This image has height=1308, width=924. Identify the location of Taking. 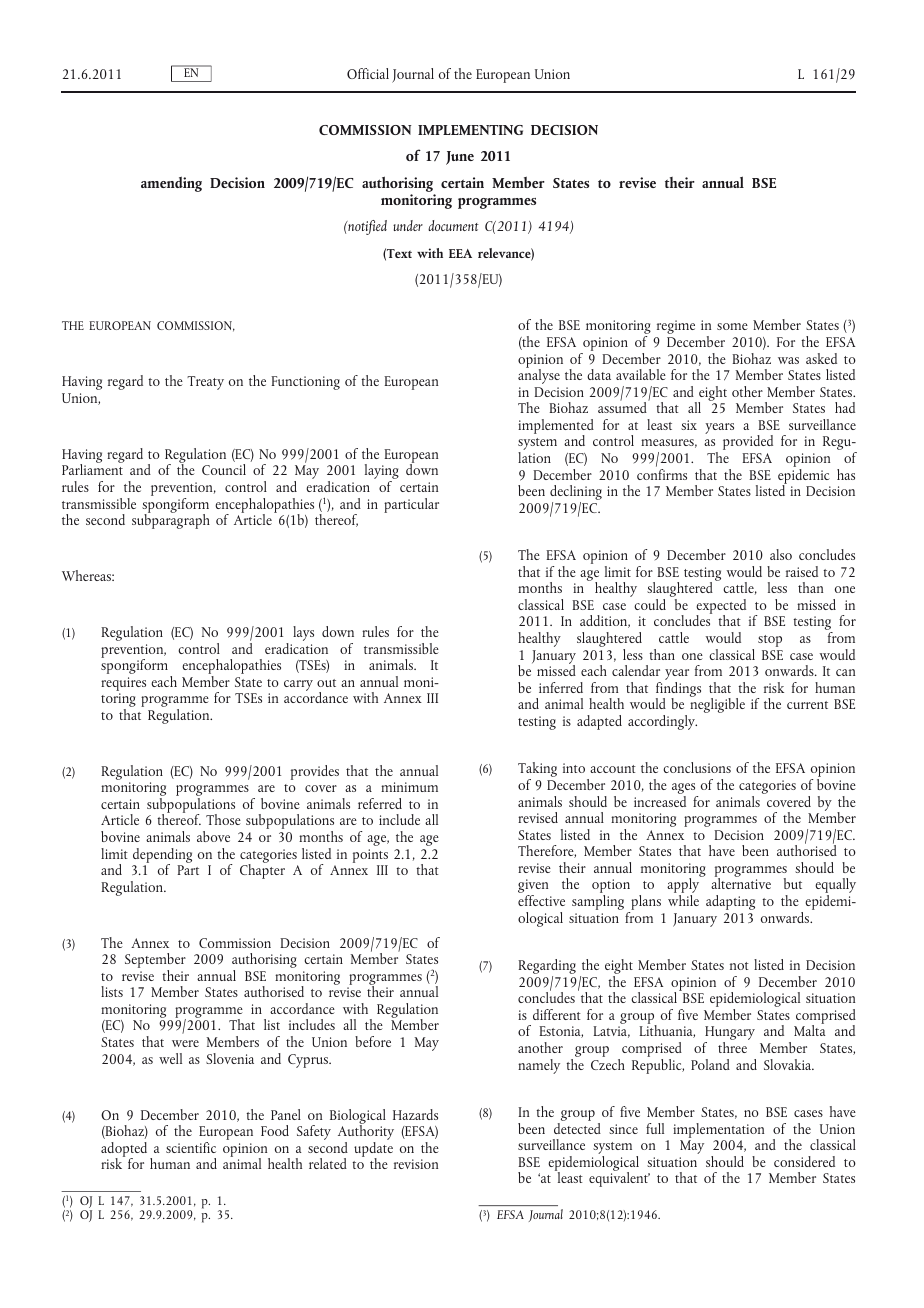
(537, 771).
